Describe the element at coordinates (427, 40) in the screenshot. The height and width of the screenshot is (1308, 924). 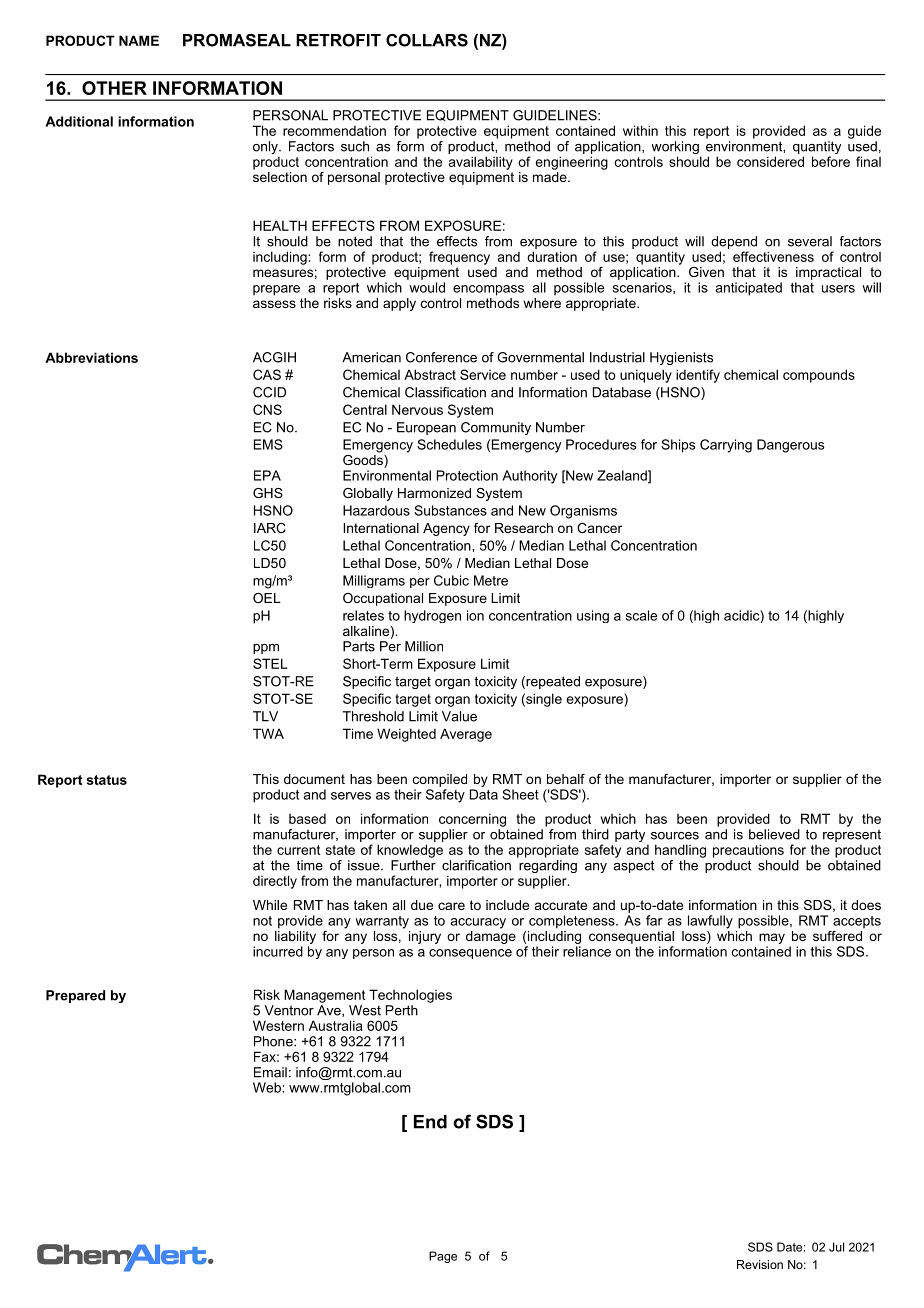
I see `COLLARS` at that location.
